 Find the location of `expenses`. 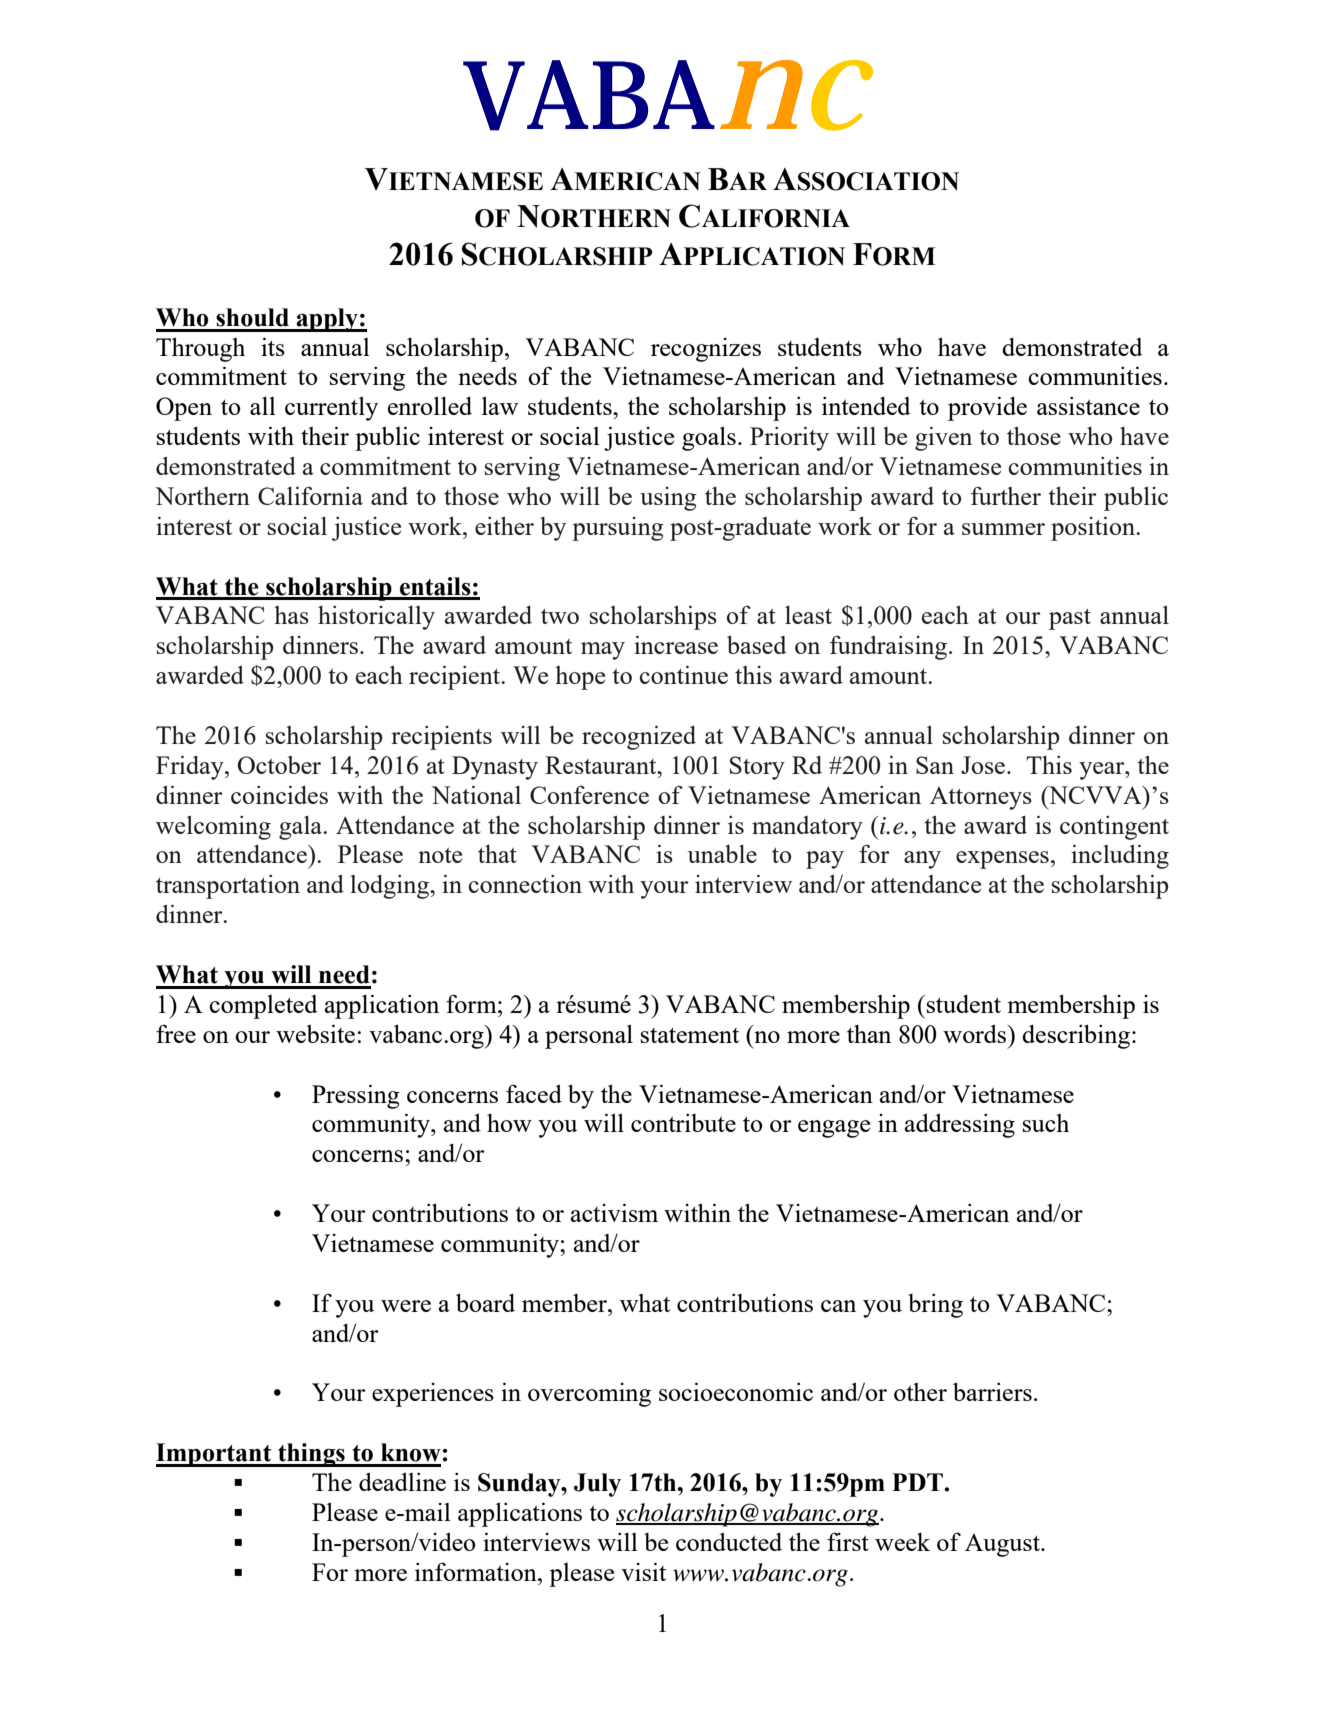

expenses is located at coordinates (1002, 860).
